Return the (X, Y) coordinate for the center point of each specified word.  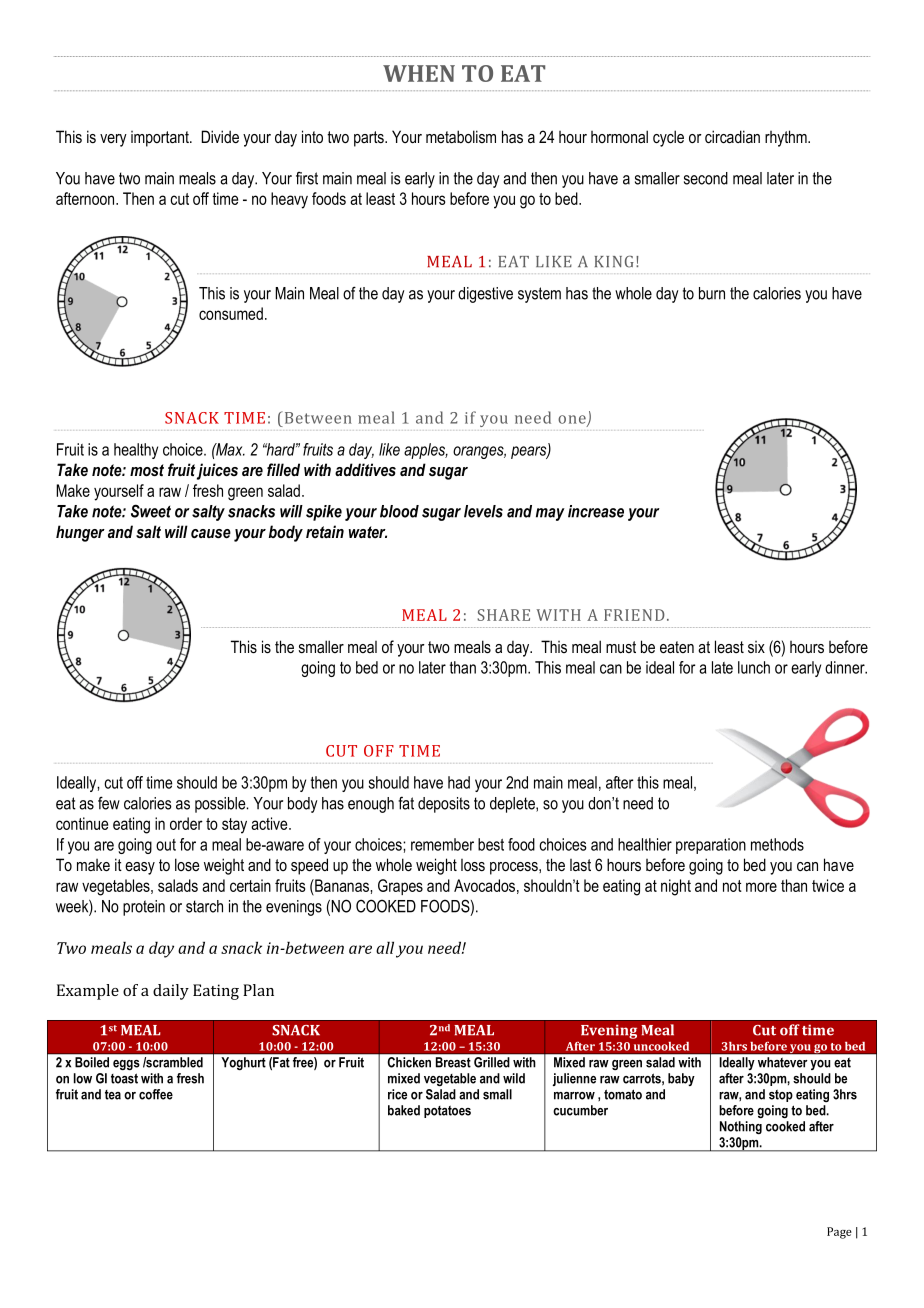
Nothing (741, 1127)
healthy (136, 451)
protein (144, 908)
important (161, 139)
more (761, 887)
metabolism (461, 136)
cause (211, 533)
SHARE (503, 615)
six (756, 647)
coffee (156, 1094)
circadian (732, 136)
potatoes (447, 1112)
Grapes (400, 887)
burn (712, 293)
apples (426, 451)
